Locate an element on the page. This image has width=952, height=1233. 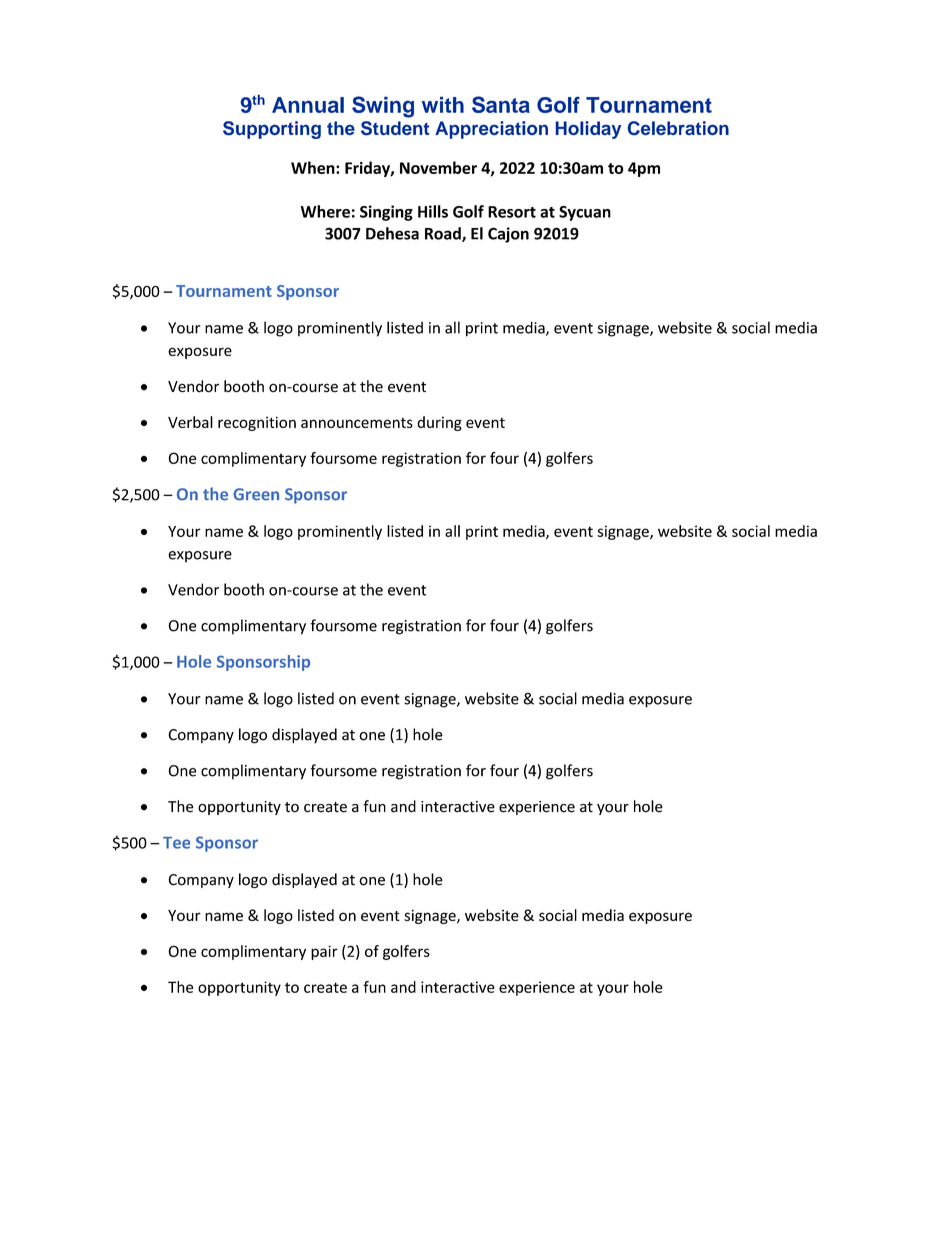
Holiday is located at coordinates (588, 130).
